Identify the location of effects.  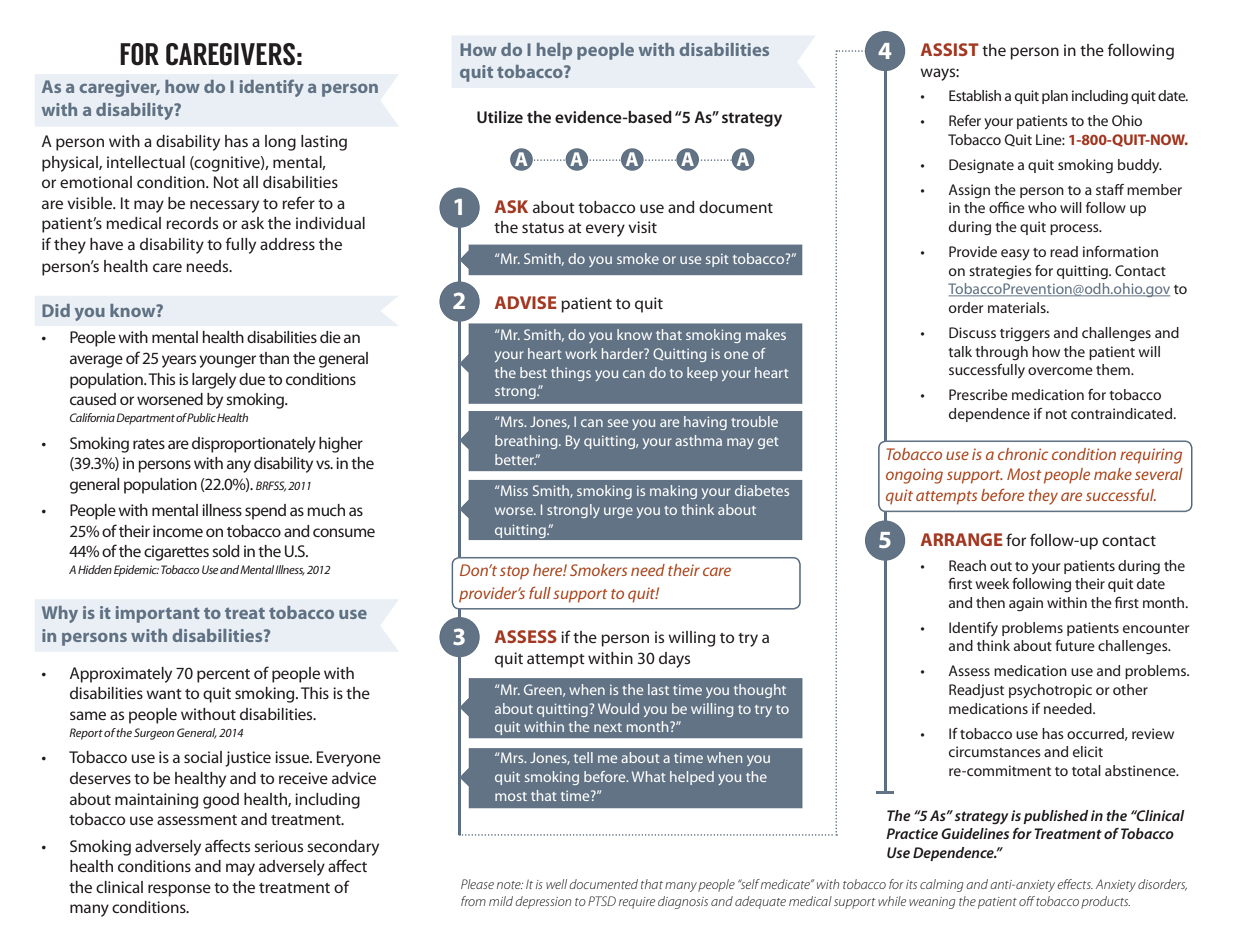
(1075, 884).
